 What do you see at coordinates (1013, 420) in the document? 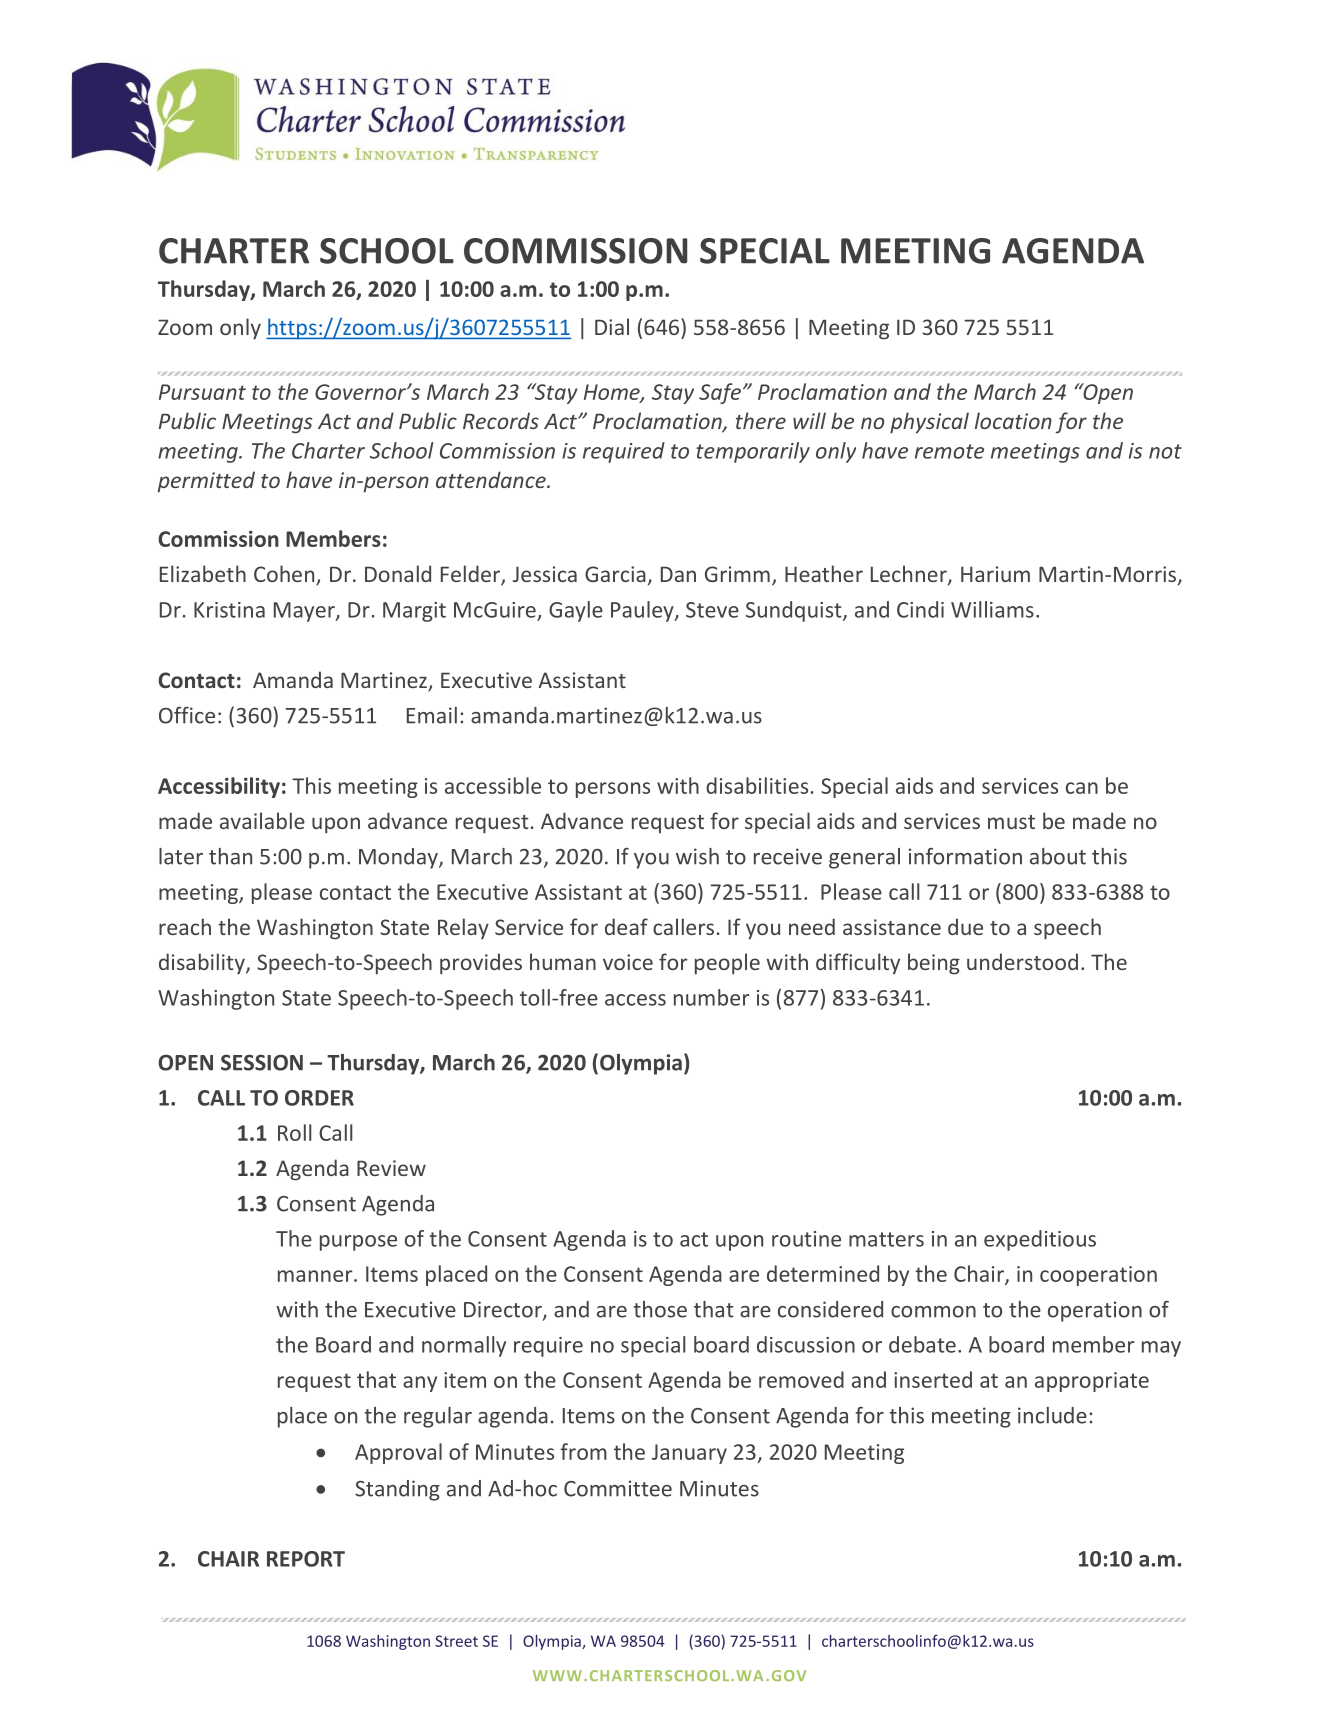
I see `location` at bounding box center [1013, 420].
